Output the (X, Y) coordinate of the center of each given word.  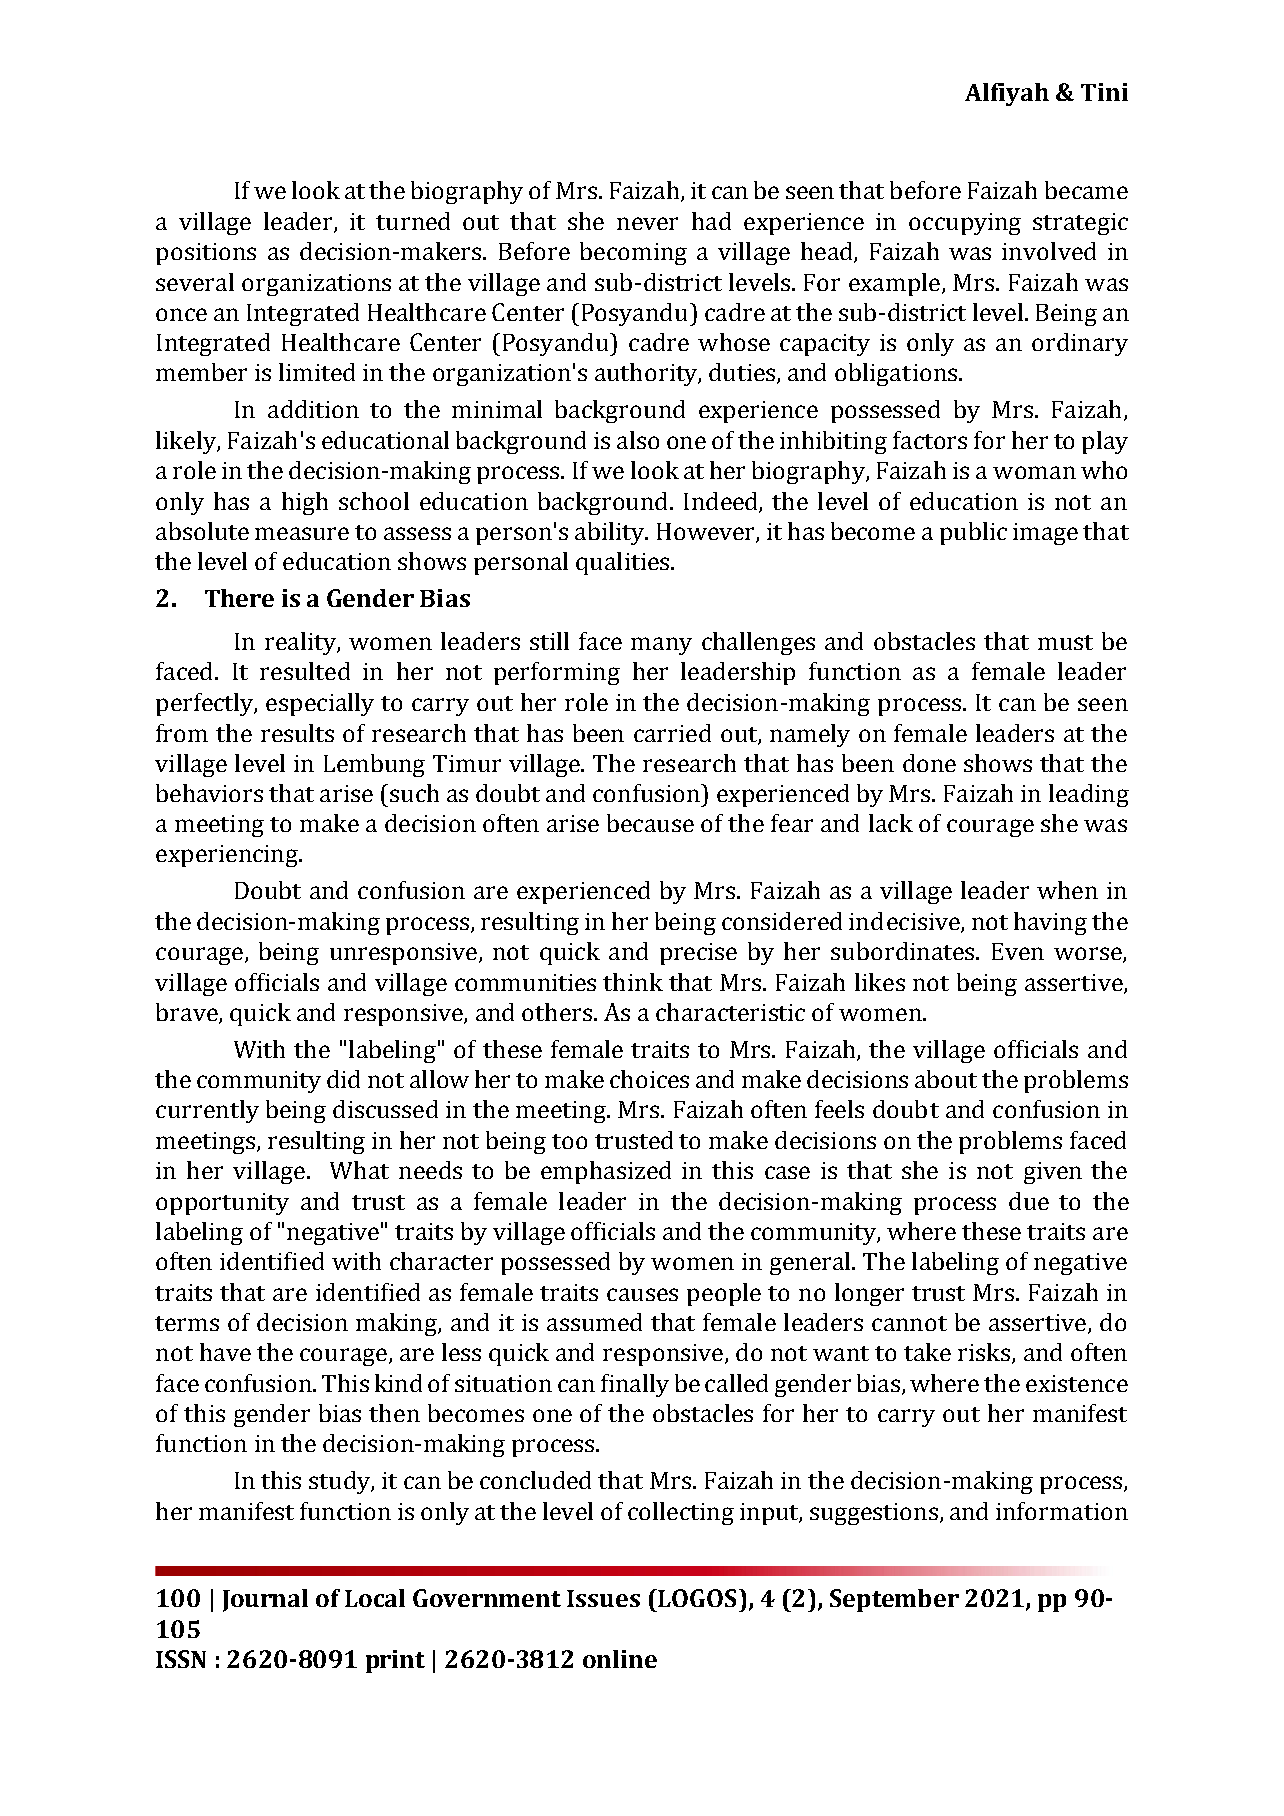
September (894, 1600)
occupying (965, 224)
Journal (265, 1600)
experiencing (228, 856)
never (647, 223)
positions (206, 254)
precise (698, 954)
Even (1018, 951)
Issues (603, 1598)
